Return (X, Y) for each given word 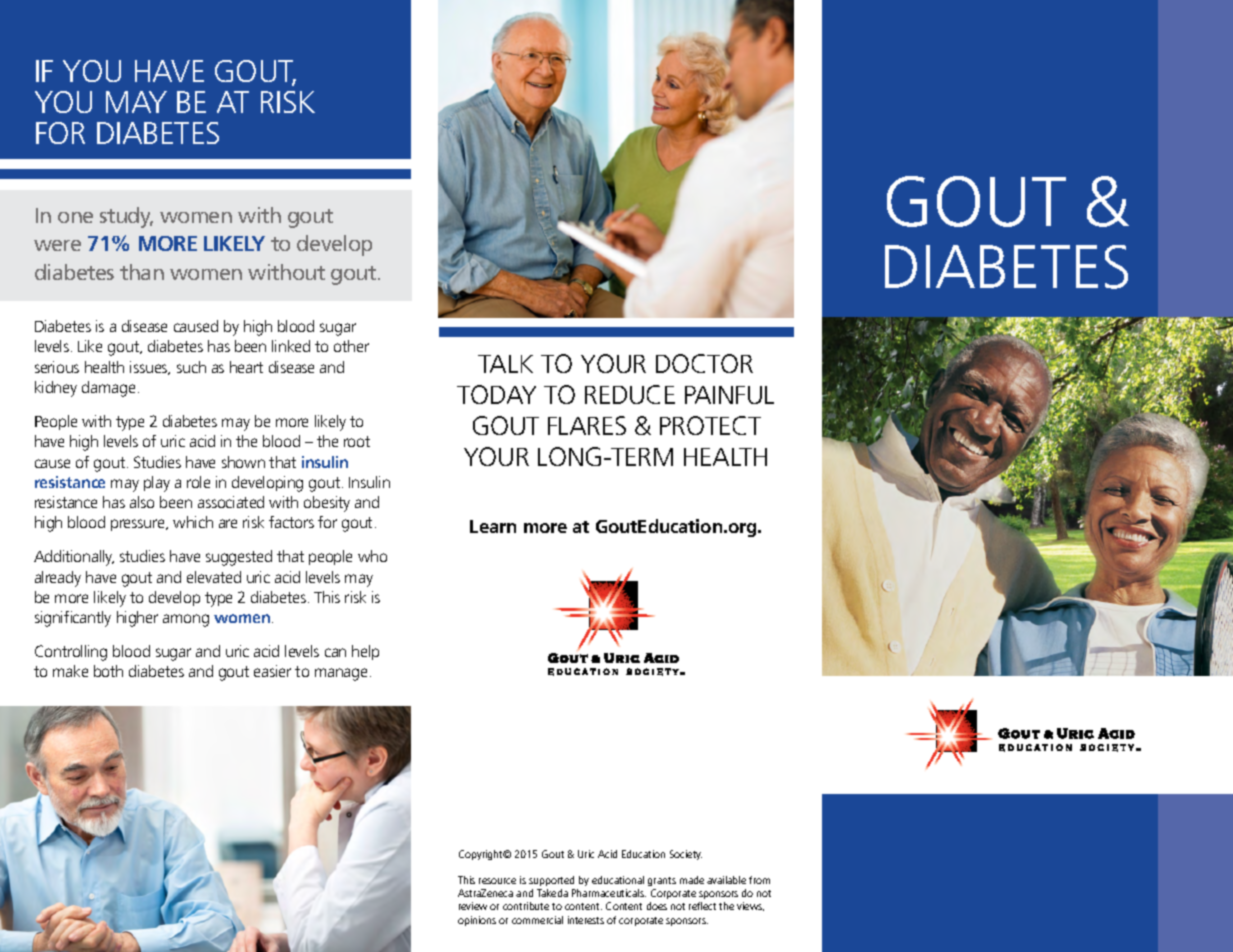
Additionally (74, 558)
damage (108, 389)
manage (341, 674)
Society (686, 855)
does (657, 906)
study (126, 217)
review (473, 906)
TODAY (496, 394)
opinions (477, 921)
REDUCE (630, 394)
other (351, 346)
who (372, 556)
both (108, 671)
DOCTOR (704, 363)
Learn (493, 526)
